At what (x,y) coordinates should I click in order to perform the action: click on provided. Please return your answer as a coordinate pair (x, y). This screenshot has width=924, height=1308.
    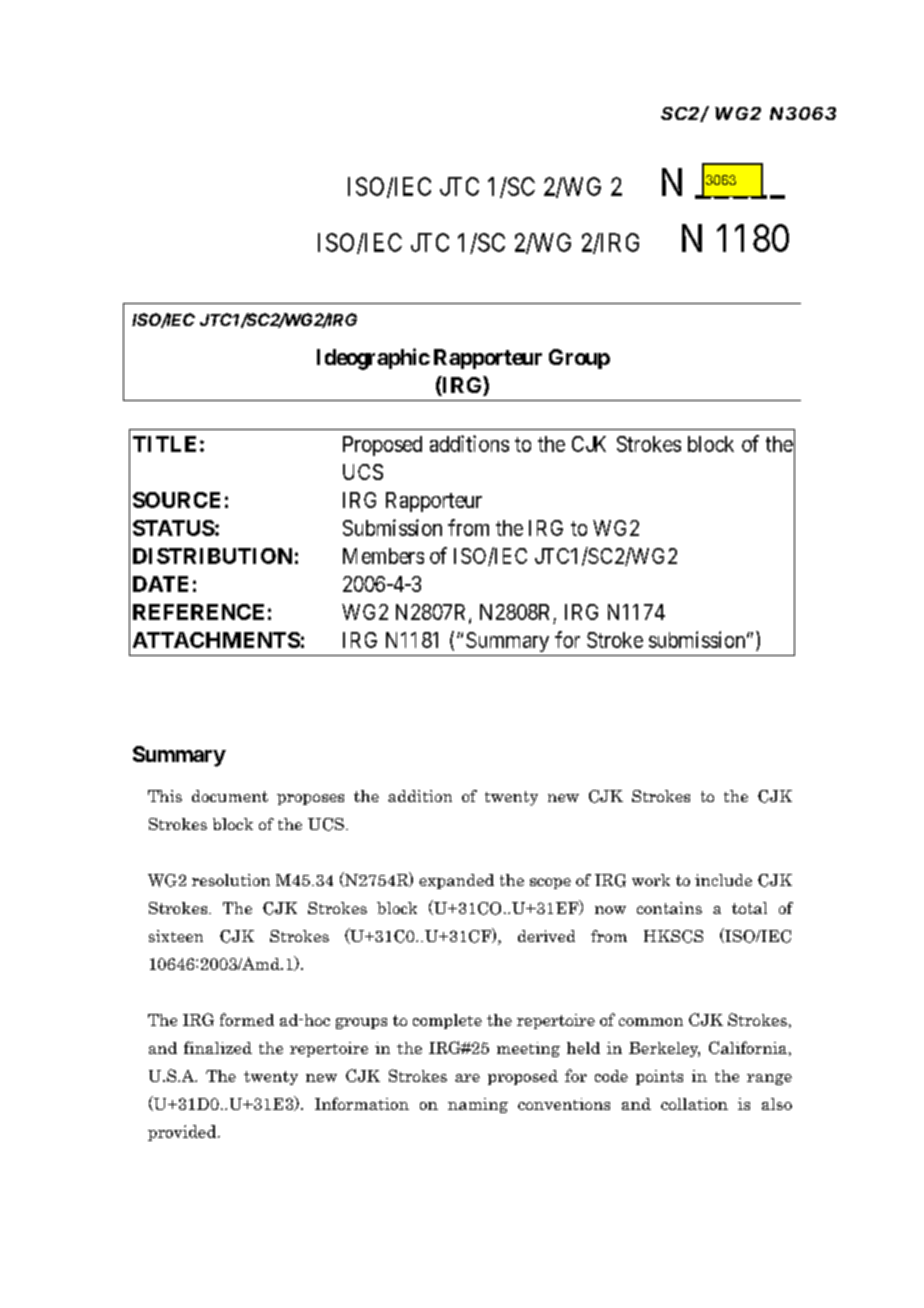
    Looking at the image, I should click on (182, 1133).
